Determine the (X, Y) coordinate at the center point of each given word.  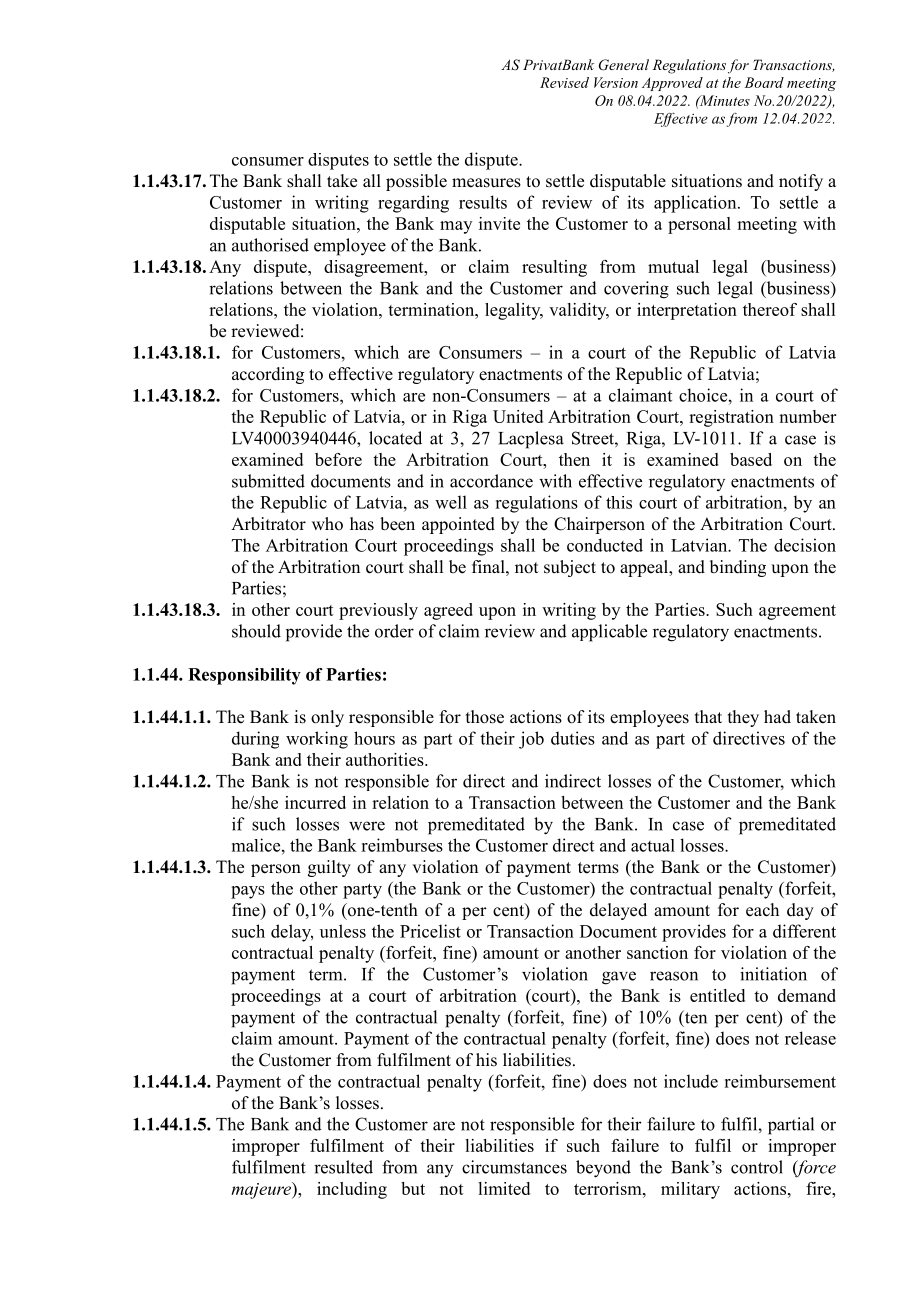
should (256, 631)
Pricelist (430, 931)
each (762, 910)
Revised (564, 82)
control (757, 1167)
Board (764, 82)
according (268, 375)
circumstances (514, 1167)
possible (416, 182)
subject (570, 568)
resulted (343, 1167)
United (518, 416)
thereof (770, 309)
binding (738, 568)
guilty (329, 868)
